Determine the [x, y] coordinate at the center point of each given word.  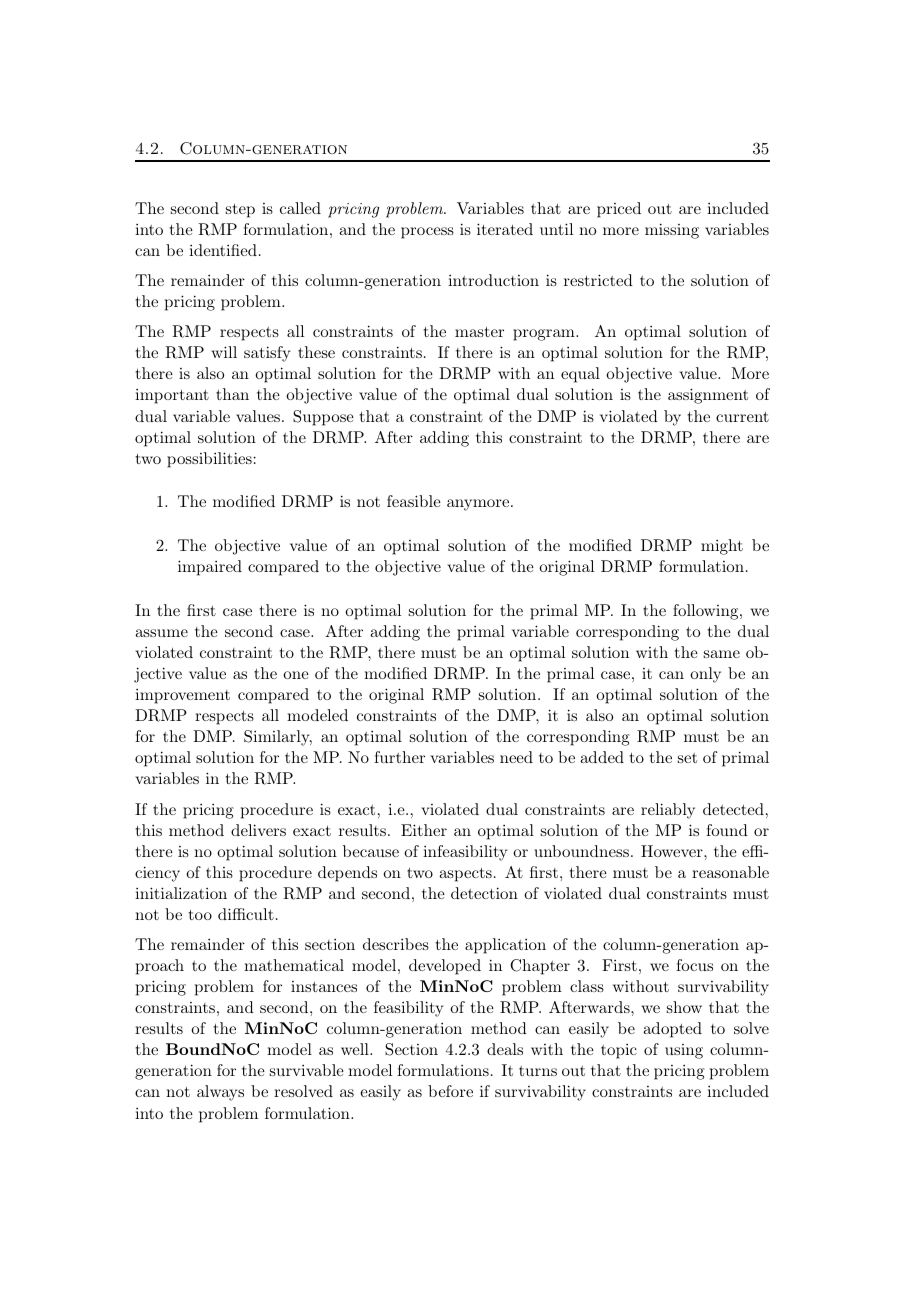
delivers [258, 830]
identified [223, 250]
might [722, 547]
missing [672, 231]
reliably [668, 811]
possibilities [209, 460]
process [427, 233]
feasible [414, 501]
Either [424, 830]
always [220, 1093]
